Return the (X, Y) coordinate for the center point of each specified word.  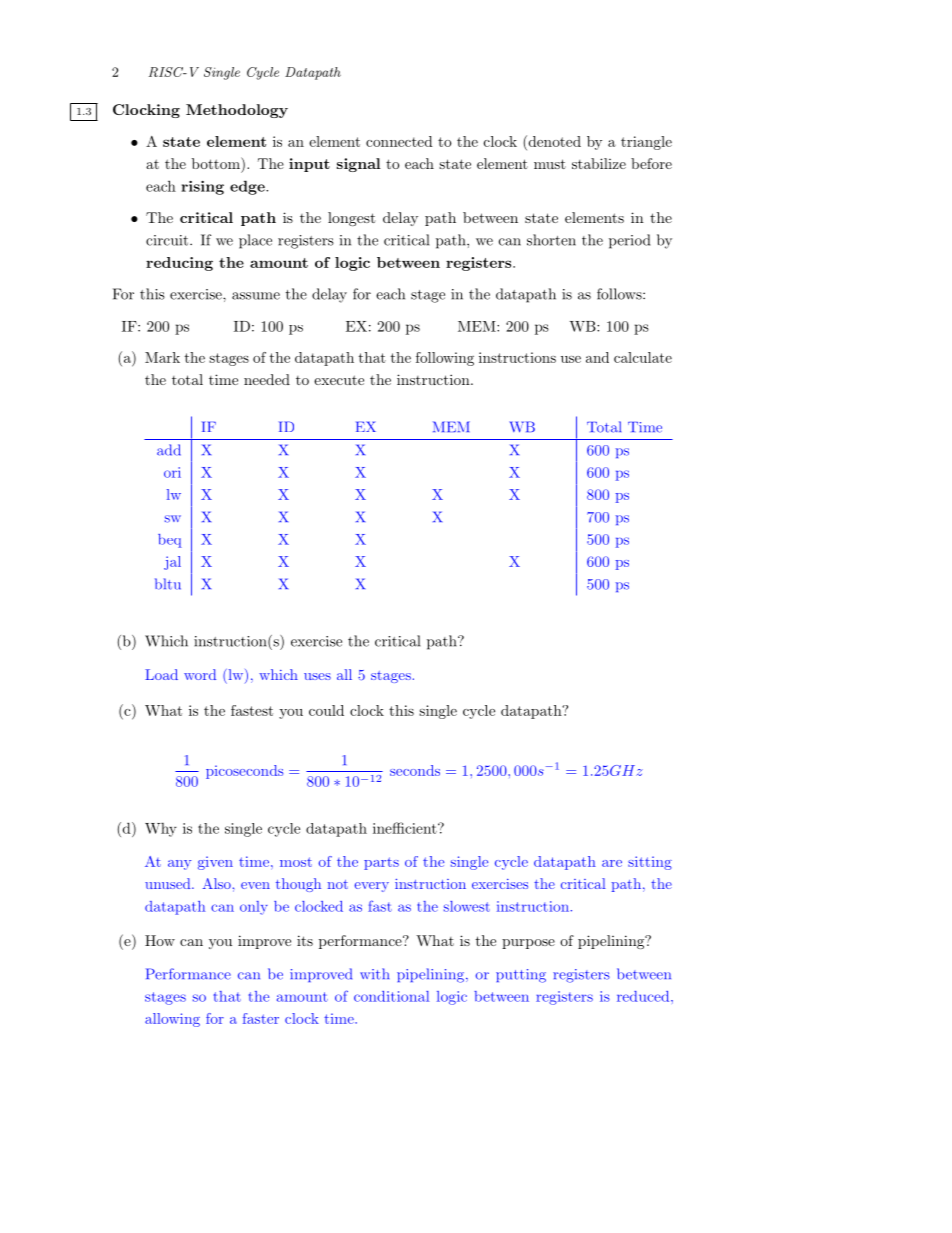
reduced (643, 996)
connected (399, 141)
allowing (172, 1020)
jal (172, 563)
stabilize (599, 163)
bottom (217, 163)
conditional (391, 996)
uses (317, 676)
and (597, 357)
